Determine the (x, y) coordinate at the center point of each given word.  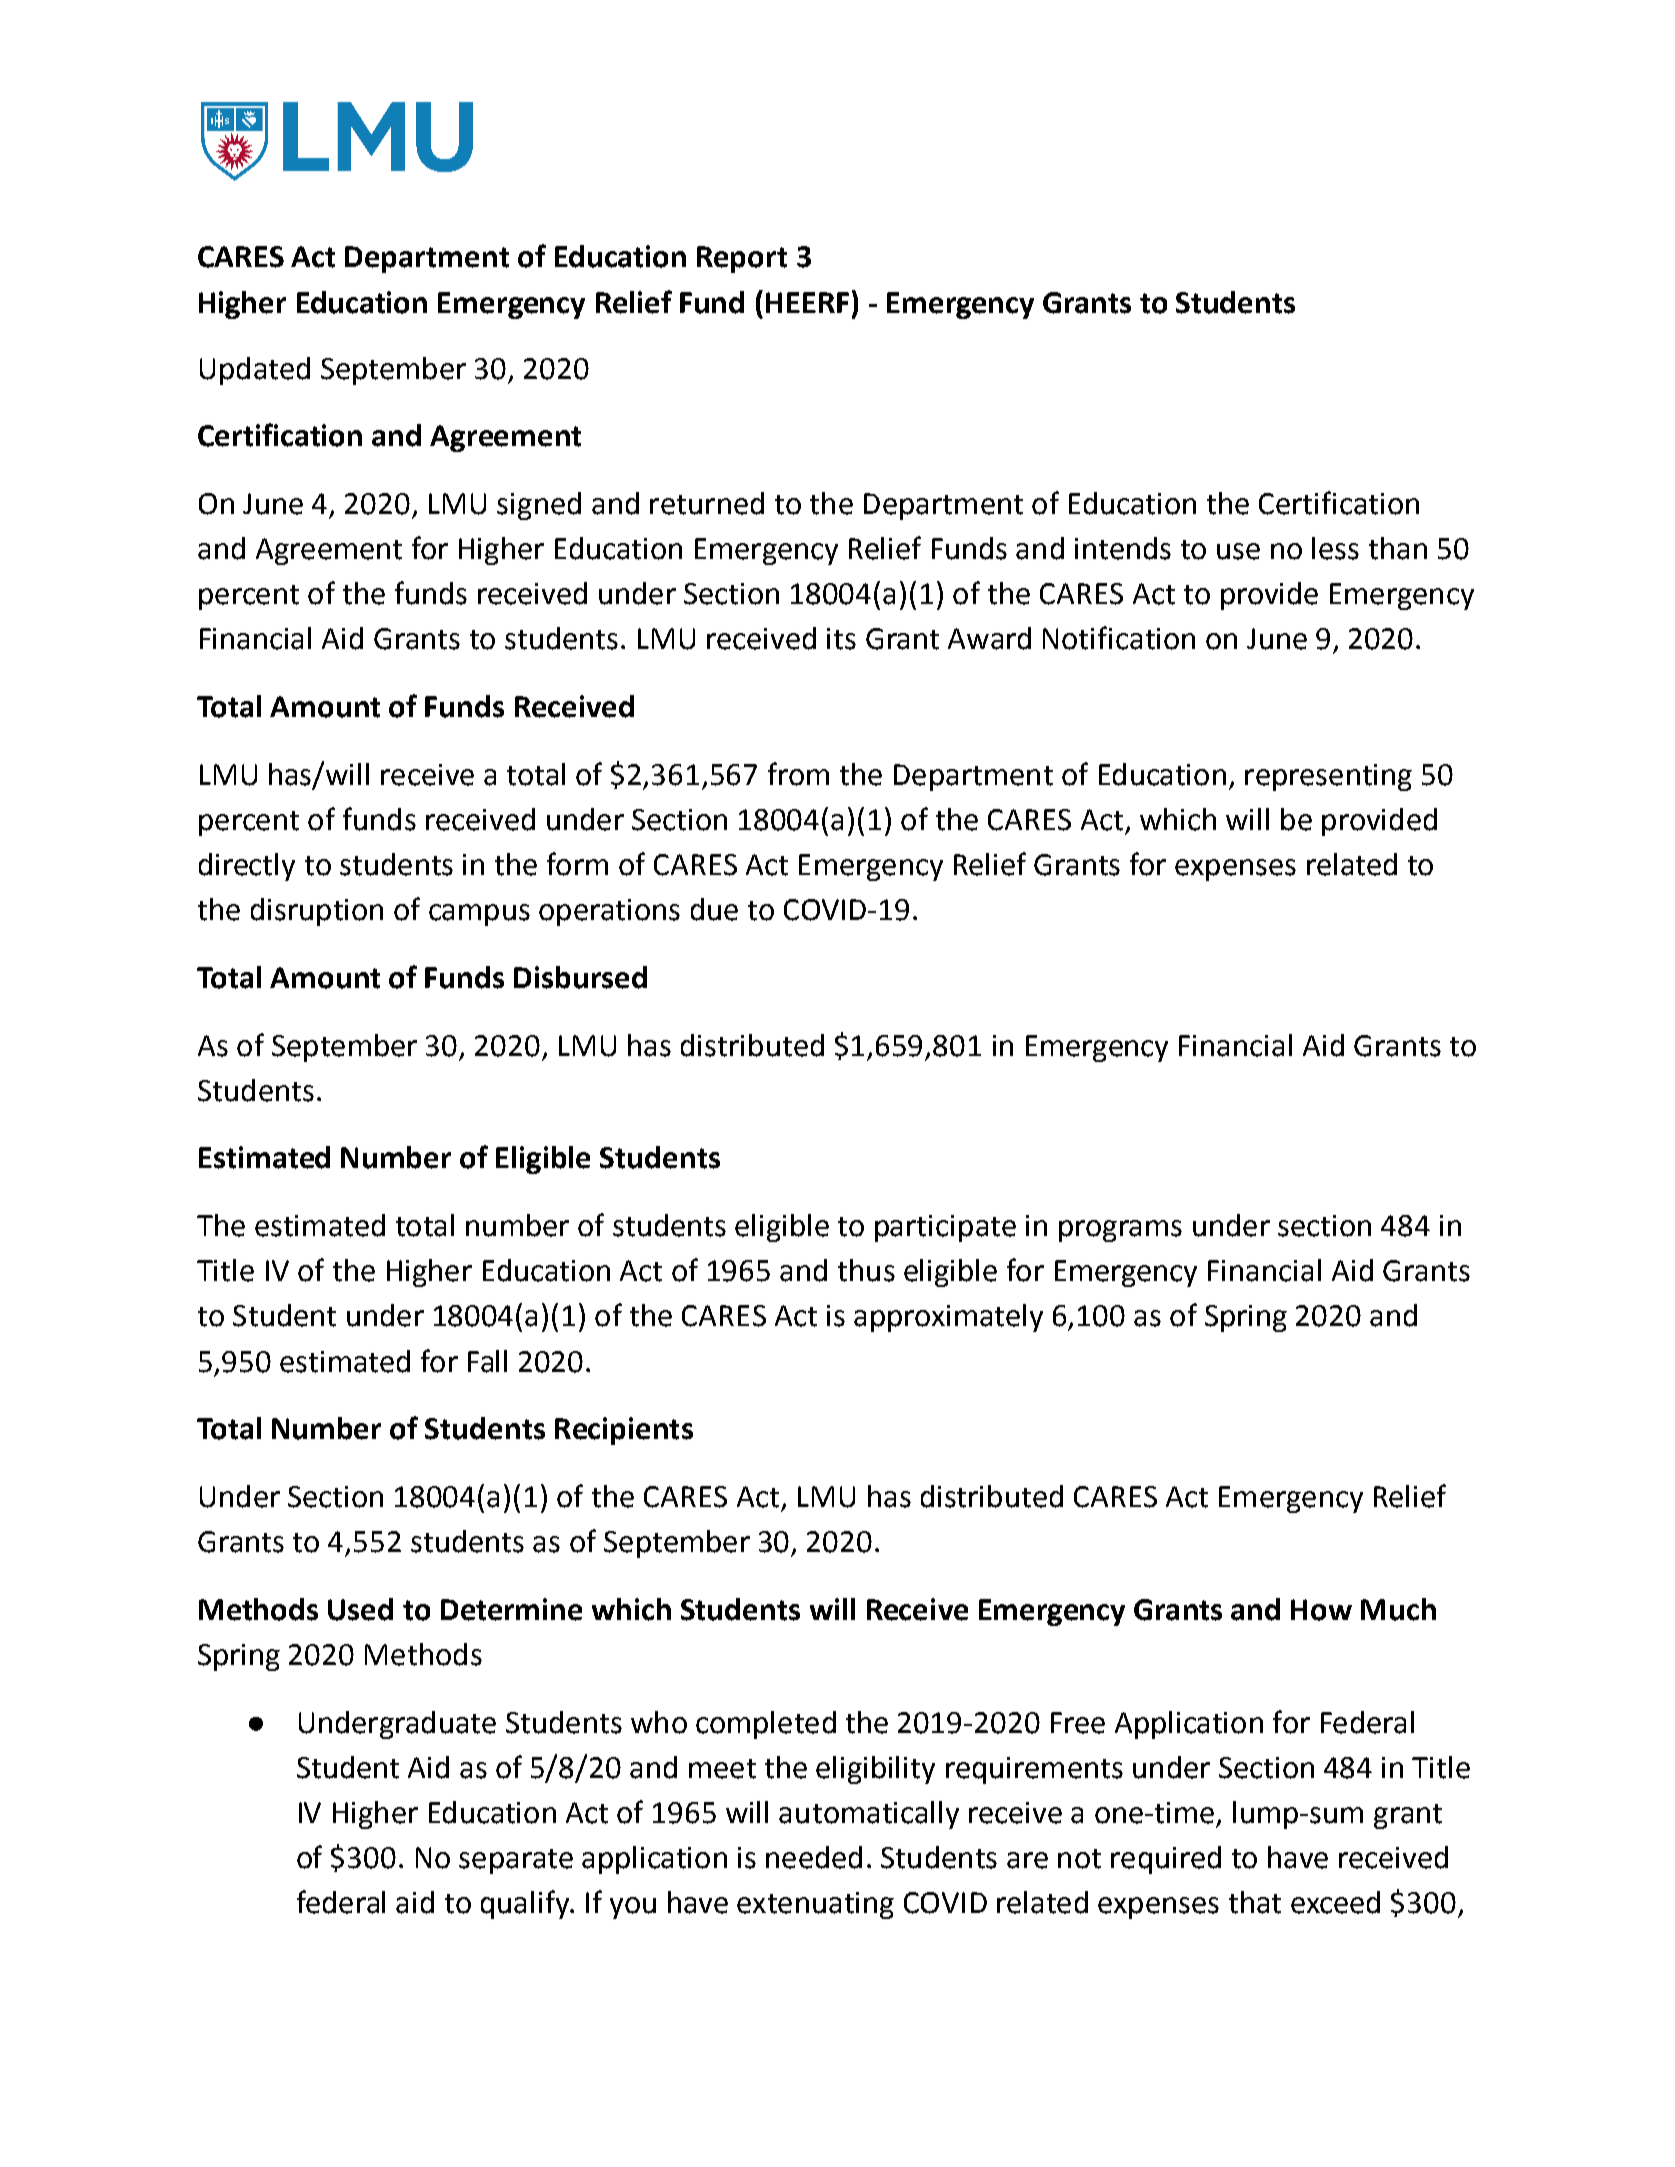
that (1255, 1902)
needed (814, 1857)
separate (516, 1861)
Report (742, 259)
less (1335, 548)
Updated (255, 371)
